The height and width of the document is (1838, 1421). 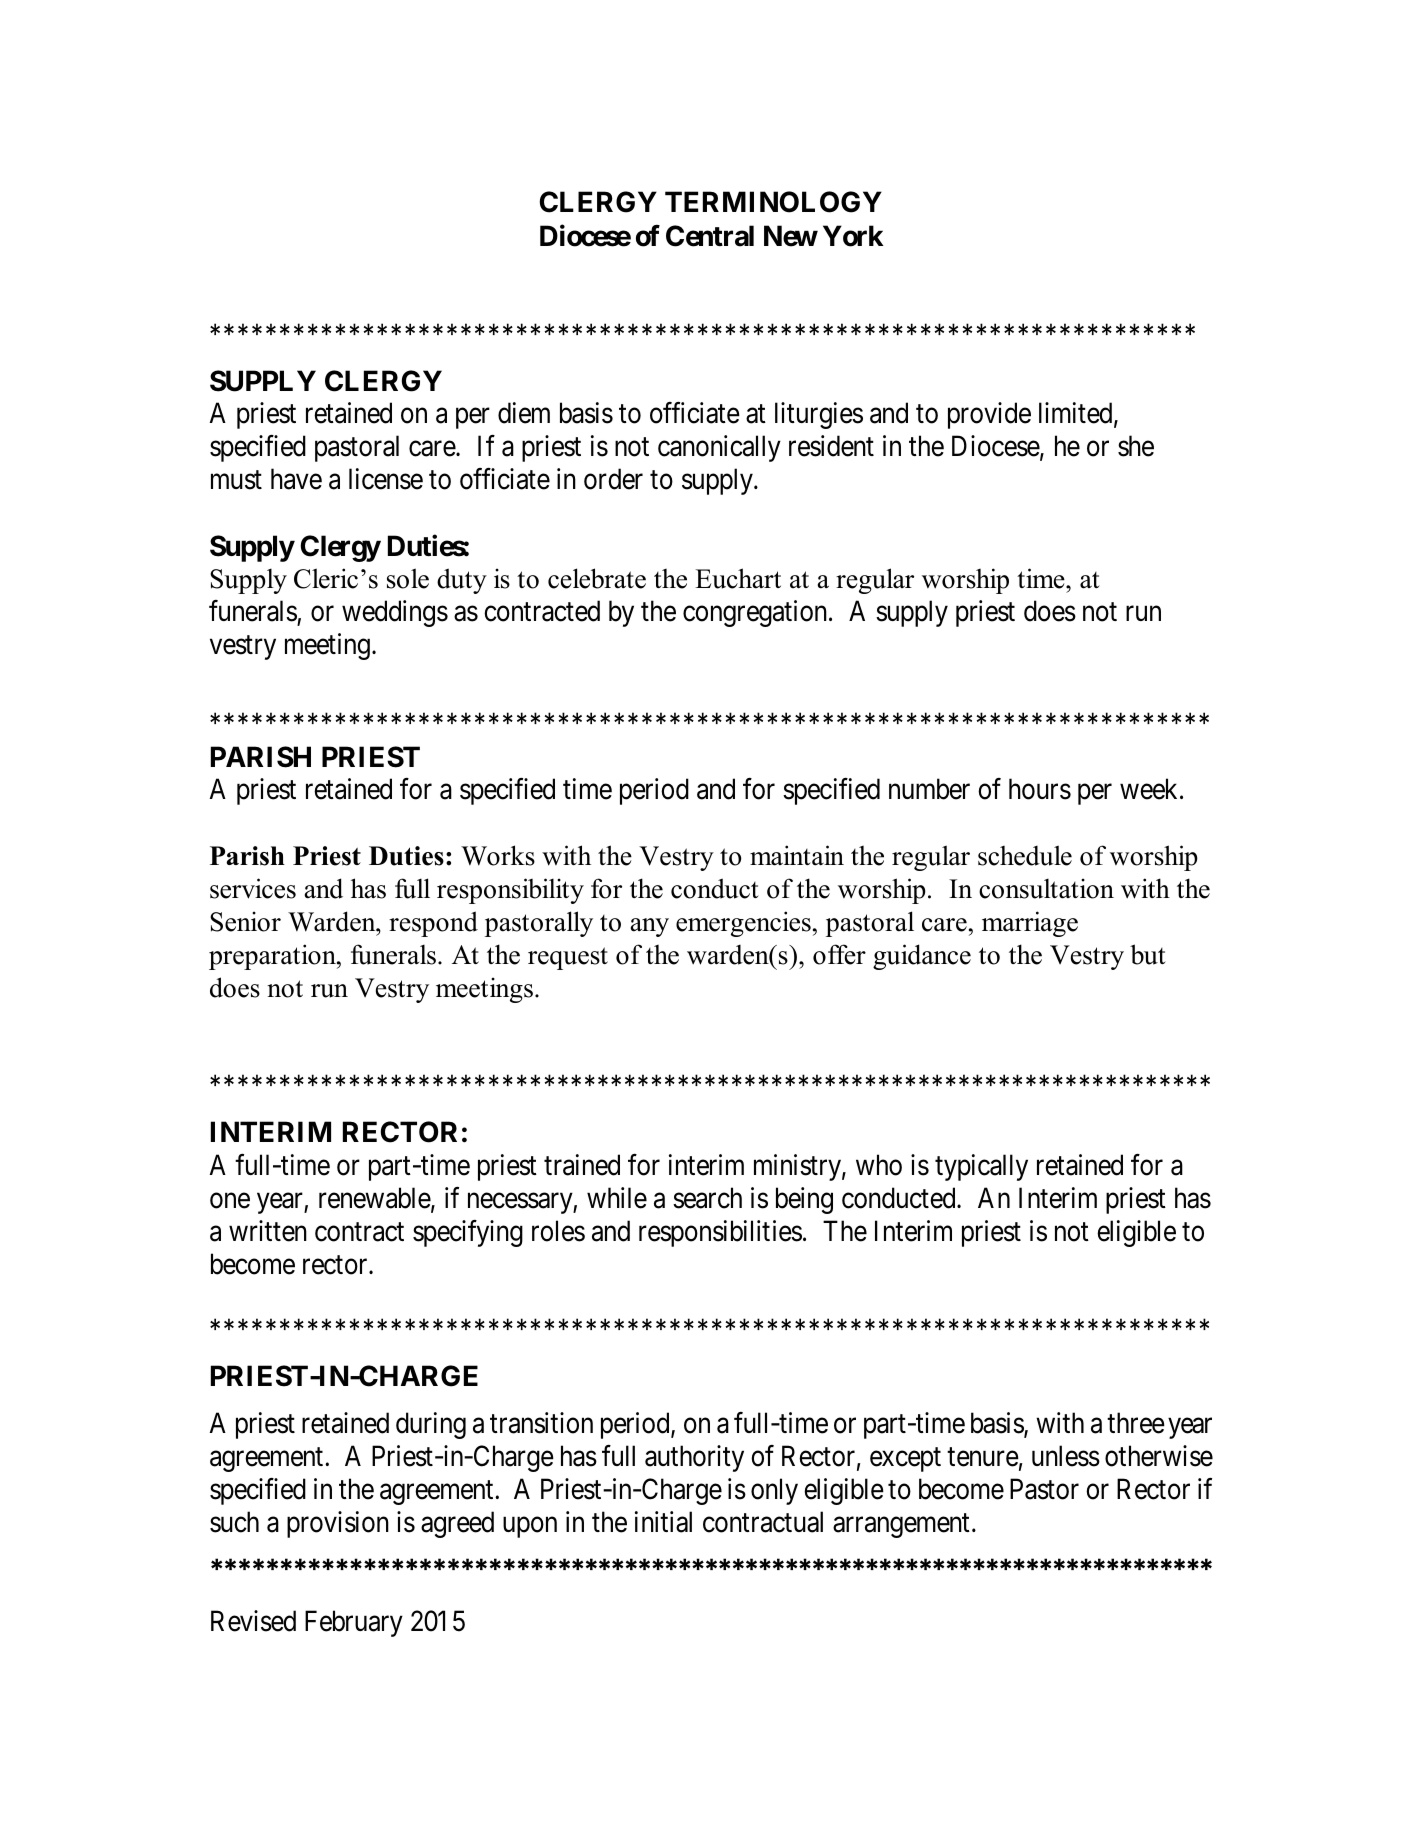 I want to click on Central, so click(x=710, y=236).
